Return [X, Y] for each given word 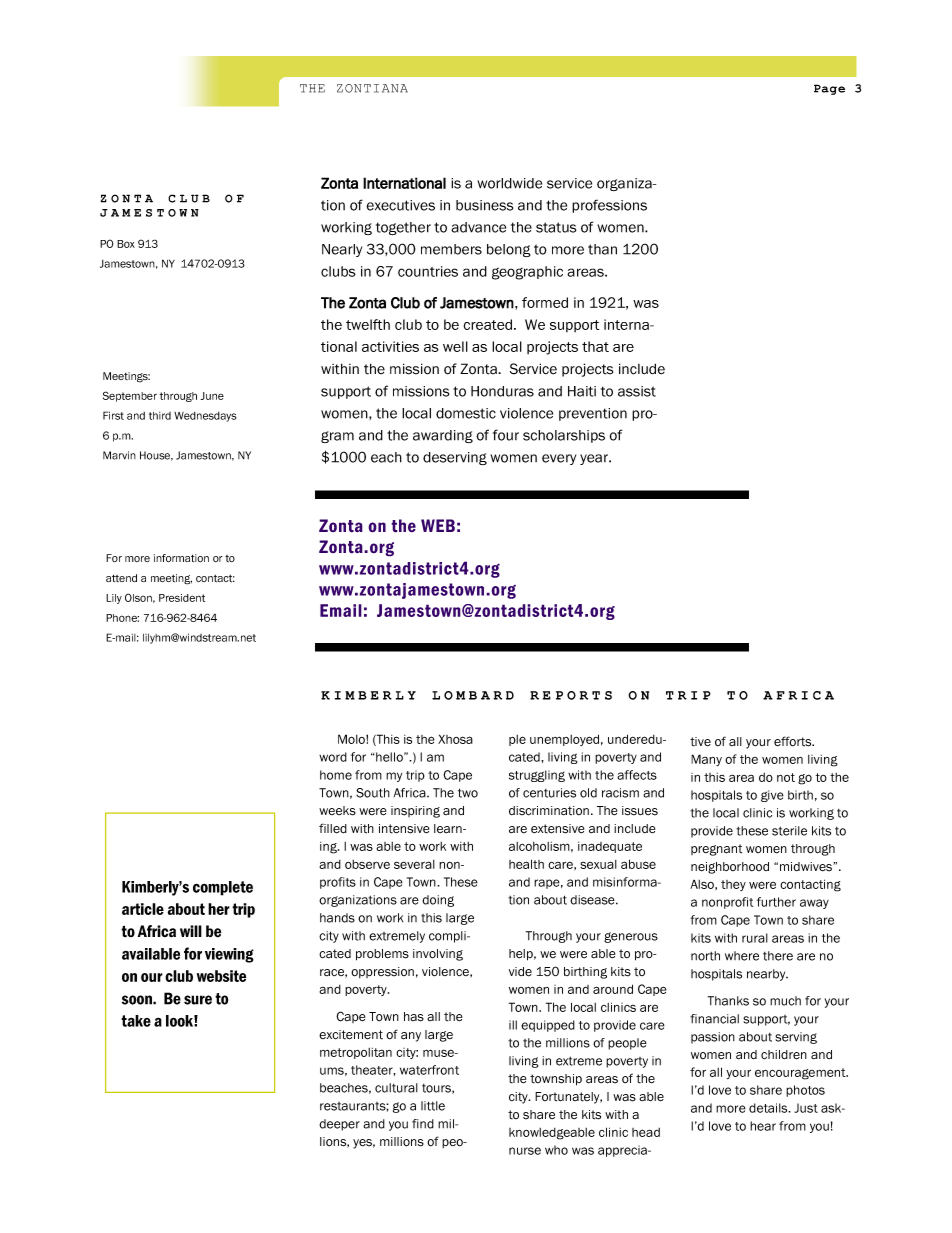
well [455, 346]
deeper [339, 1125]
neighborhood [730, 868]
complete [223, 888]
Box [126, 244]
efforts [794, 741]
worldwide [509, 183]
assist [637, 391]
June [212, 396]
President [182, 598]
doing [438, 901]
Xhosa [455, 739]
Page [829, 89]
